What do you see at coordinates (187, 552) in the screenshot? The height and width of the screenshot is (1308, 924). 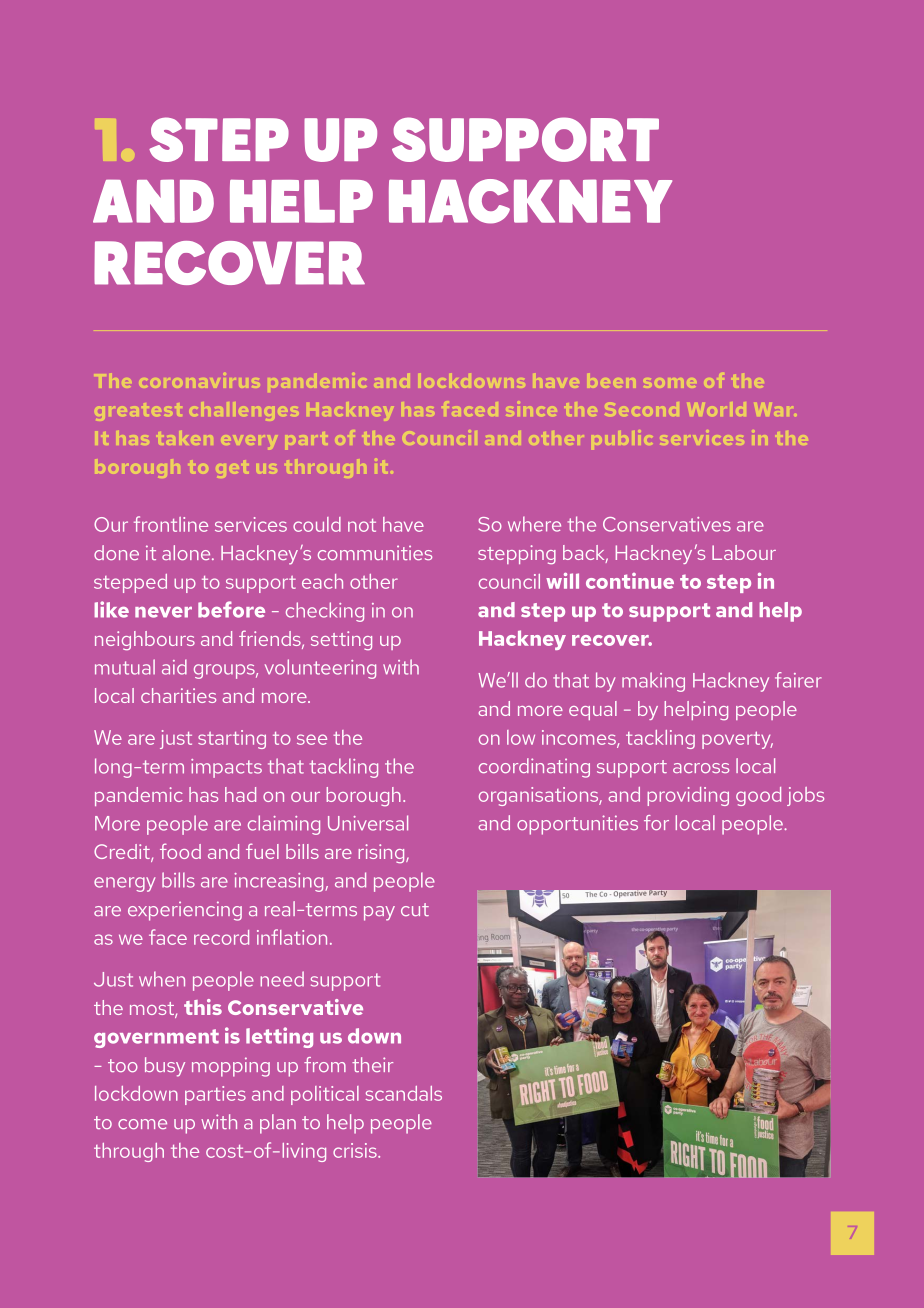 I see `alone` at bounding box center [187, 552].
